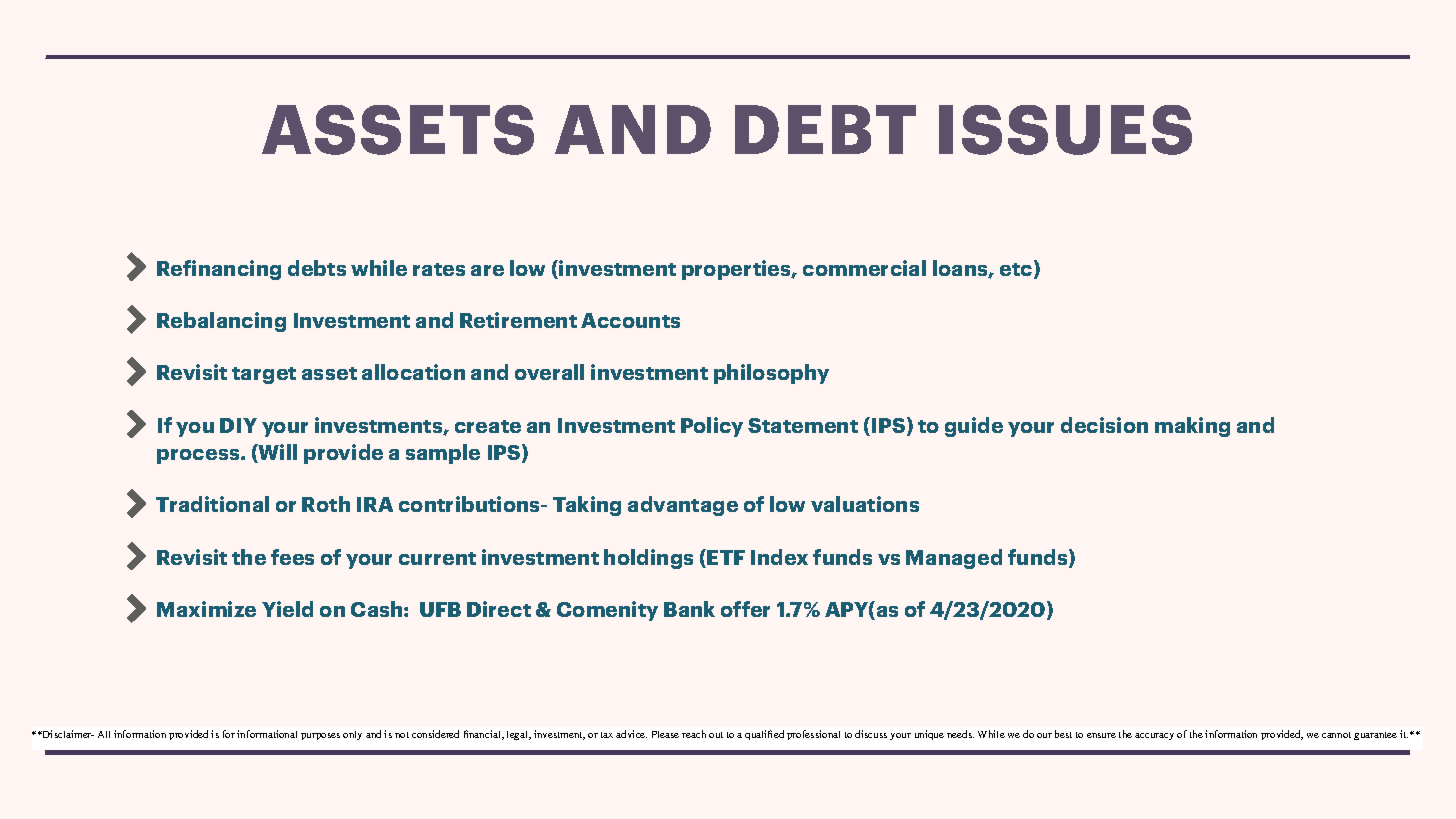 The image size is (1456, 819). What do you see at coordinates (771, 374) in the screenshot?
I see `philosophy` at bounding box center [771, 374].
